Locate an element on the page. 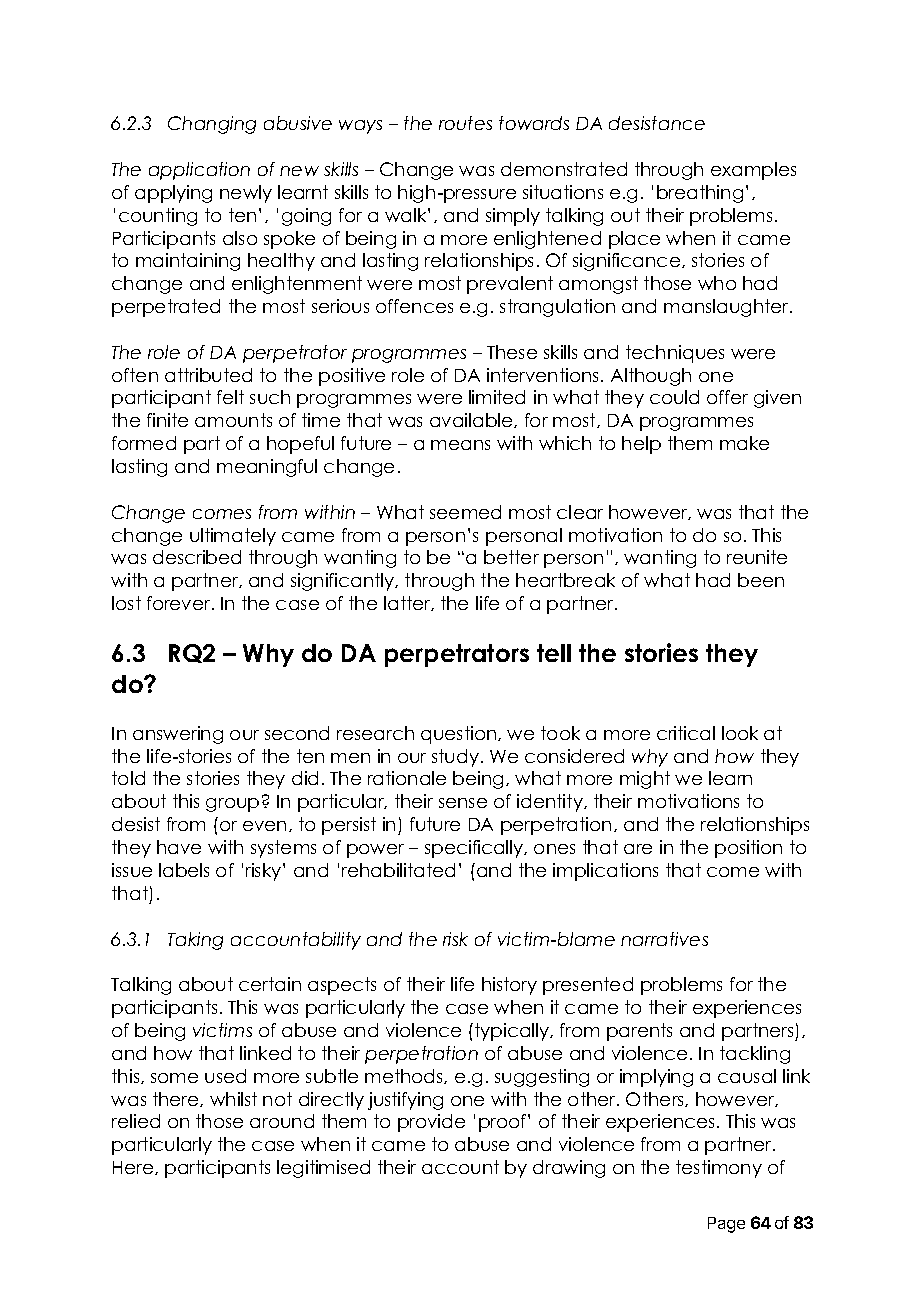 The width and height of the image is (924, 1308). provide is located at coordinates (431, 1123).
